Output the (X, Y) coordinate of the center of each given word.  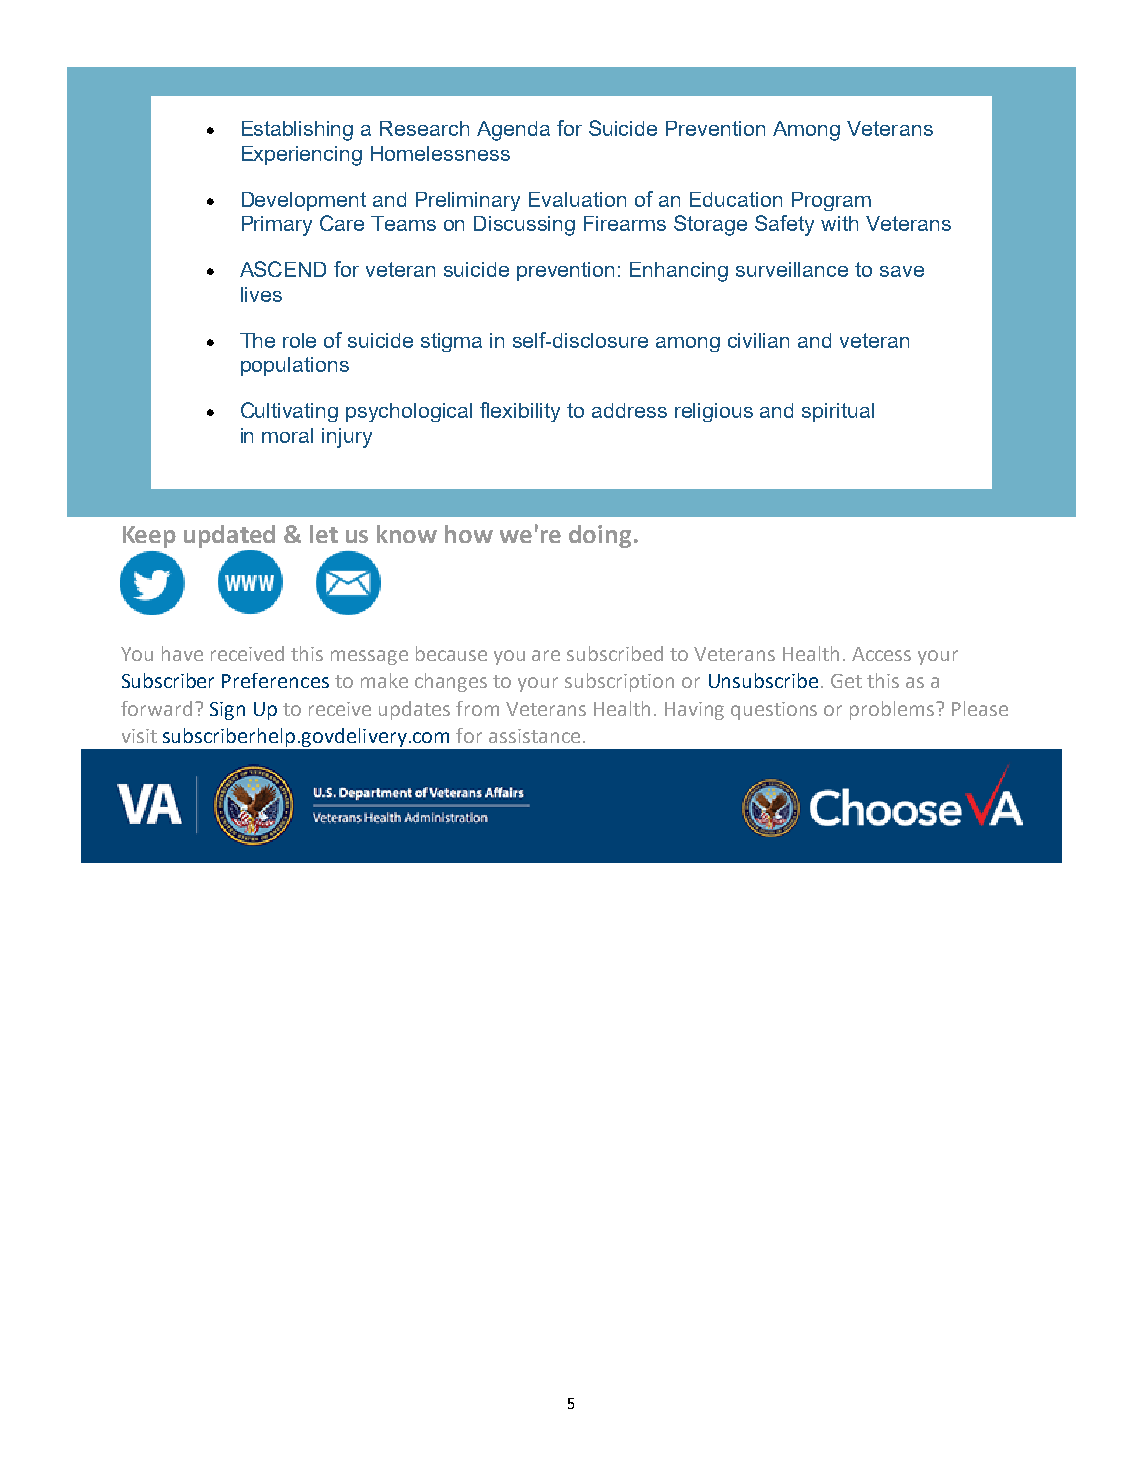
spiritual (838, 412)
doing (600, 536)
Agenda (513, 131)
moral (287, 435)
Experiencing (302, 156)
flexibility (520, 412)
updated (229, 536)
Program (831, 201)
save (902, 271)
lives (261, 294)
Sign (227, 711)
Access (881, 654)
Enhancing (679, 272)
